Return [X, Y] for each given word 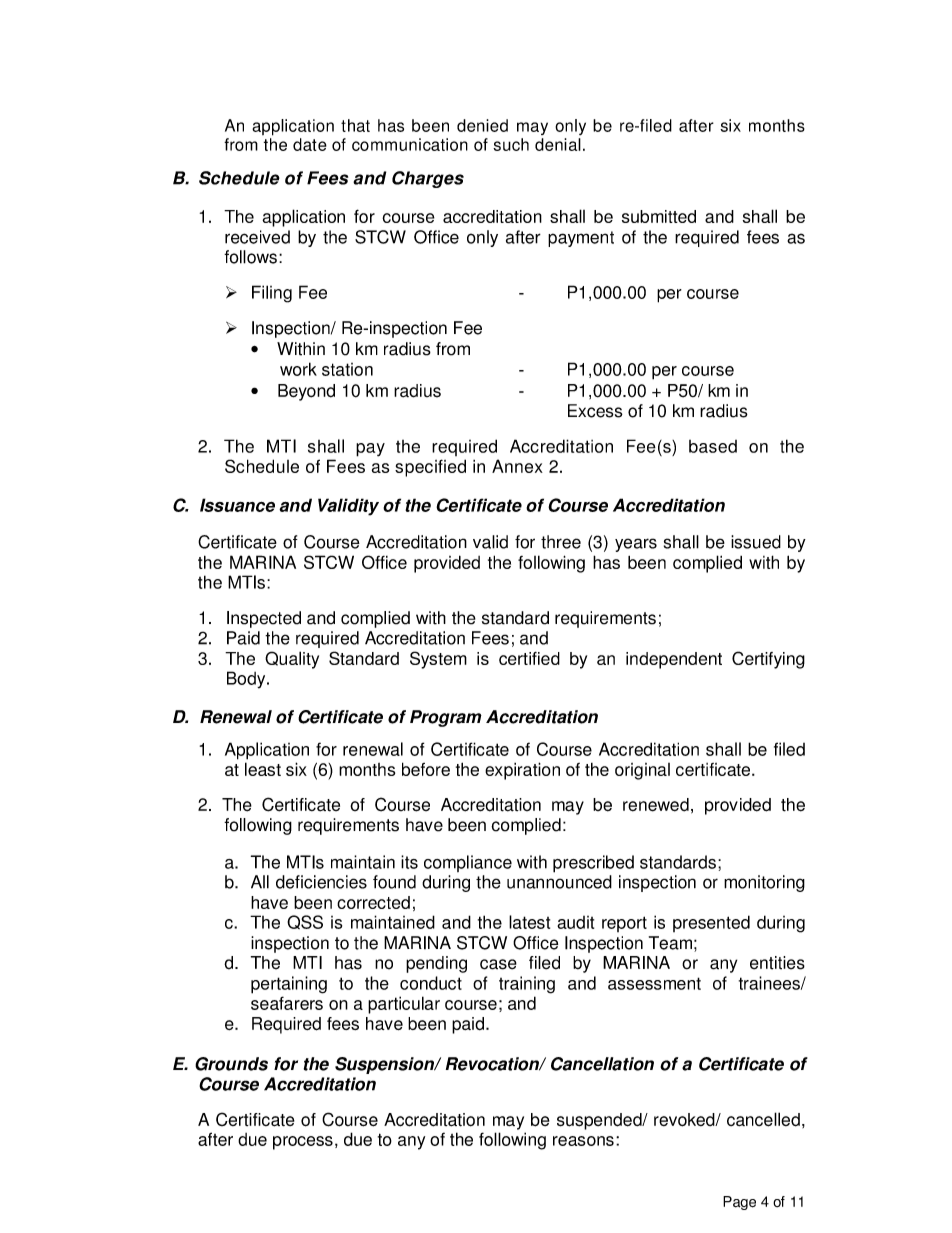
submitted [659, 216]
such [511, 144]
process [303, 1143]
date [310, 144]
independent [674, 660]
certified [529, 658]
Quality [292, 660]
